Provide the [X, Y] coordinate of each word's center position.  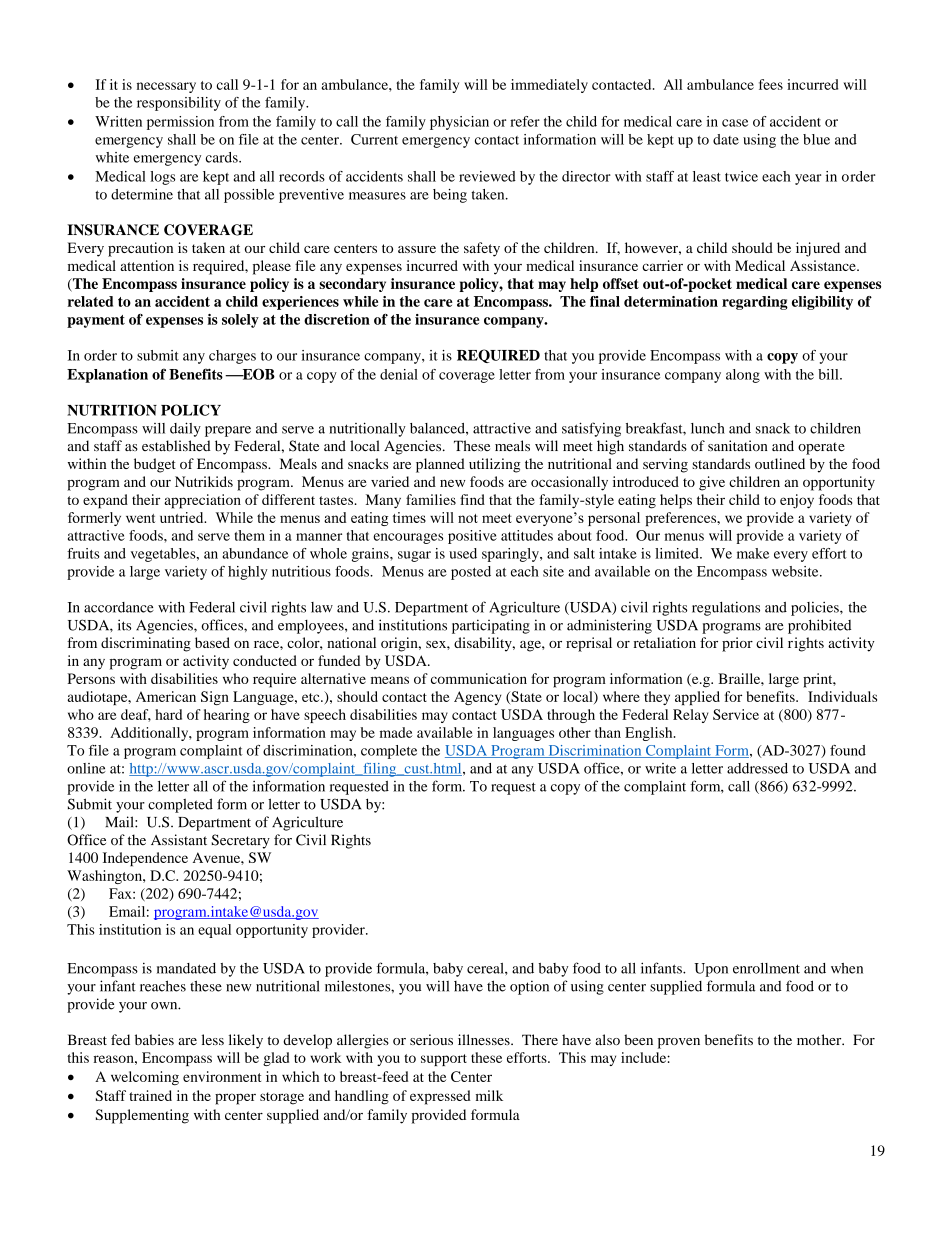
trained [150, 1095]
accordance [119, 607]
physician [459, 123]
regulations [726, 608]
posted [471, 573]
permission [180, 123]
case [735, 123]
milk [489, 1095]
